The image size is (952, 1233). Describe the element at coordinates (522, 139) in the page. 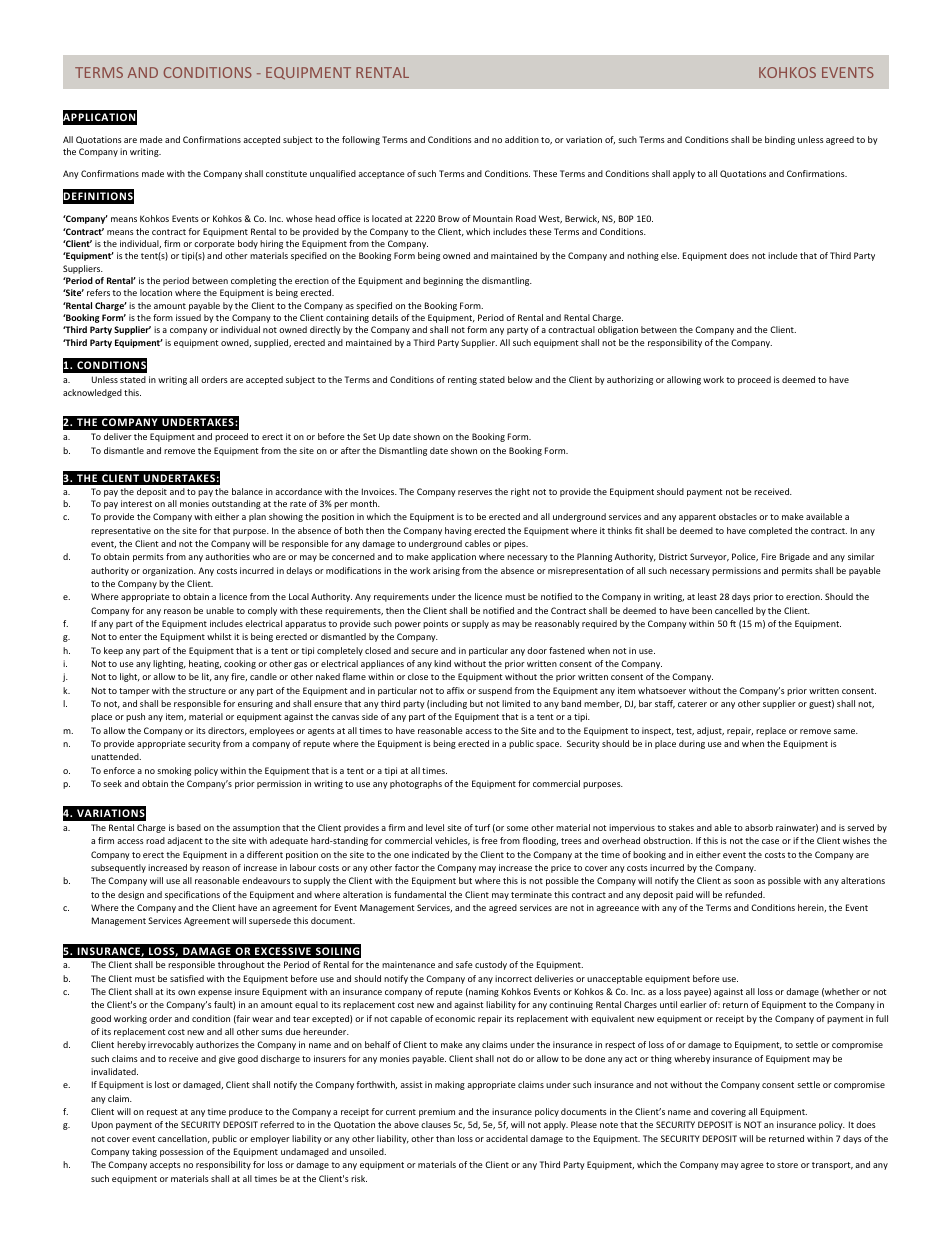

I see `addition` at that location.
